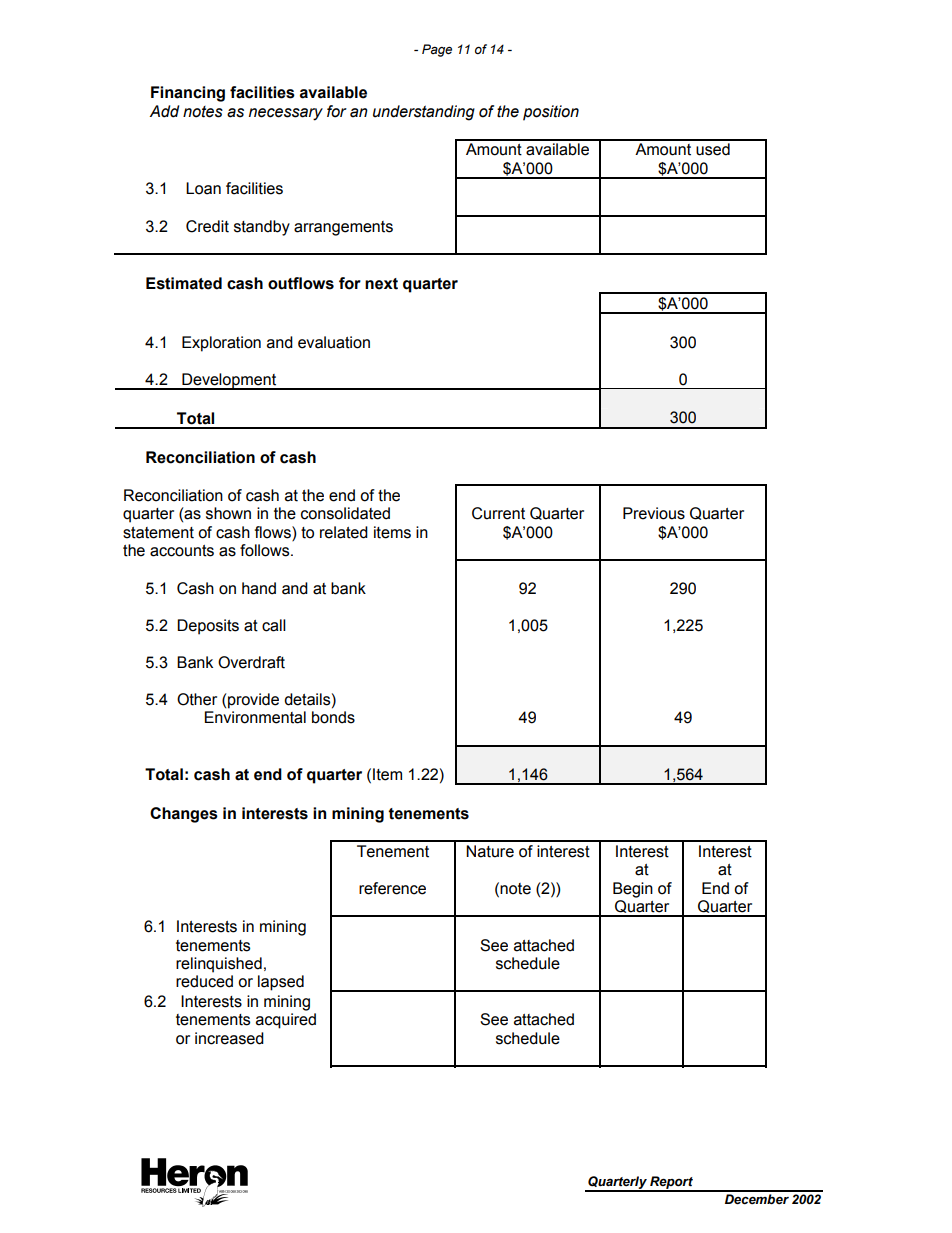  I want to click on Previous, so click(654, 513).
